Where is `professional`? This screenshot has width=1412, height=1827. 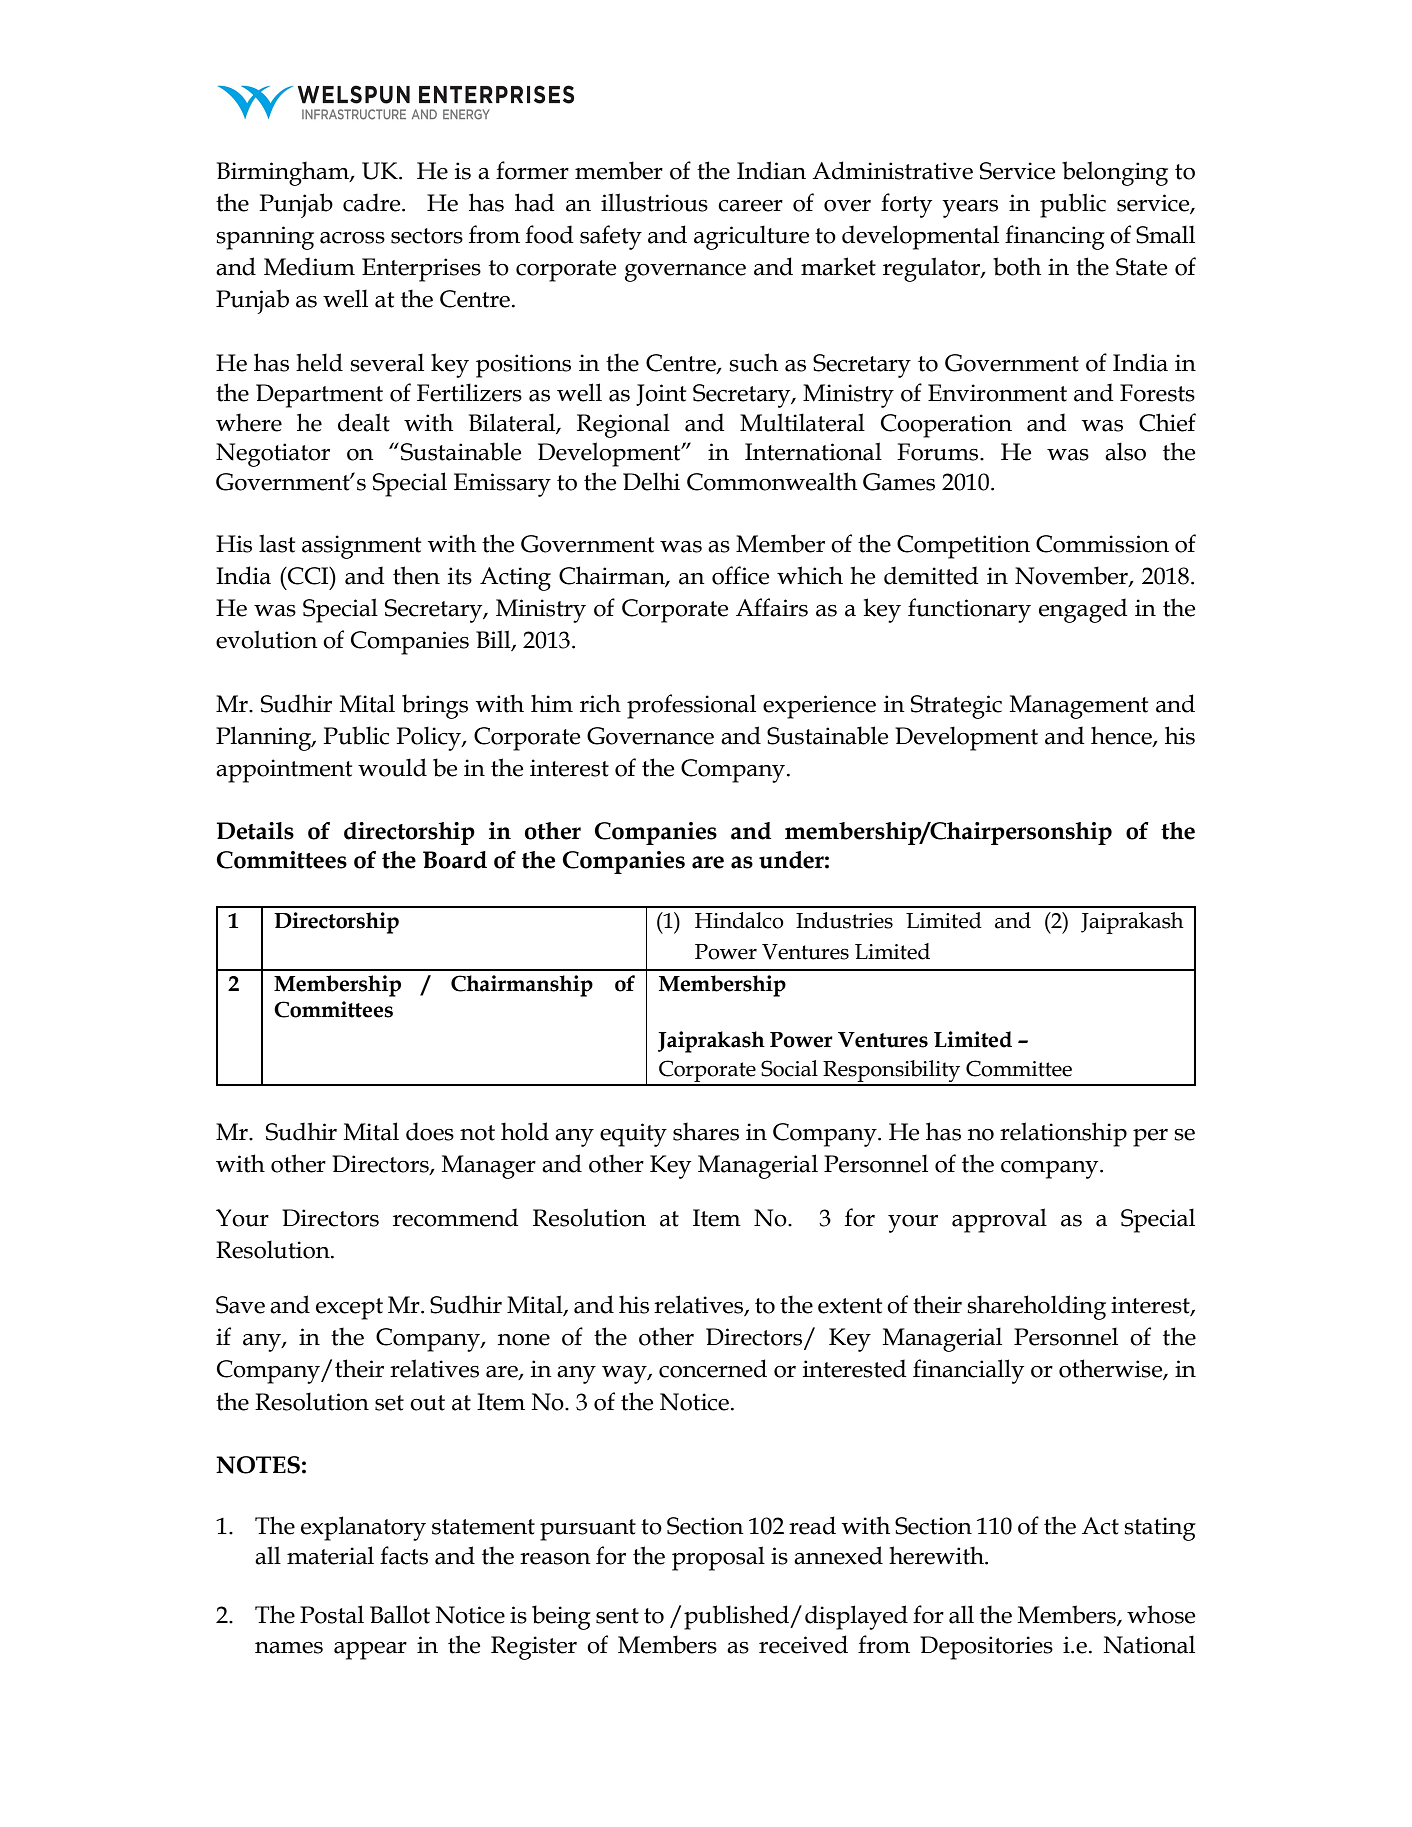
professional is located at coordinates (691, 706).
